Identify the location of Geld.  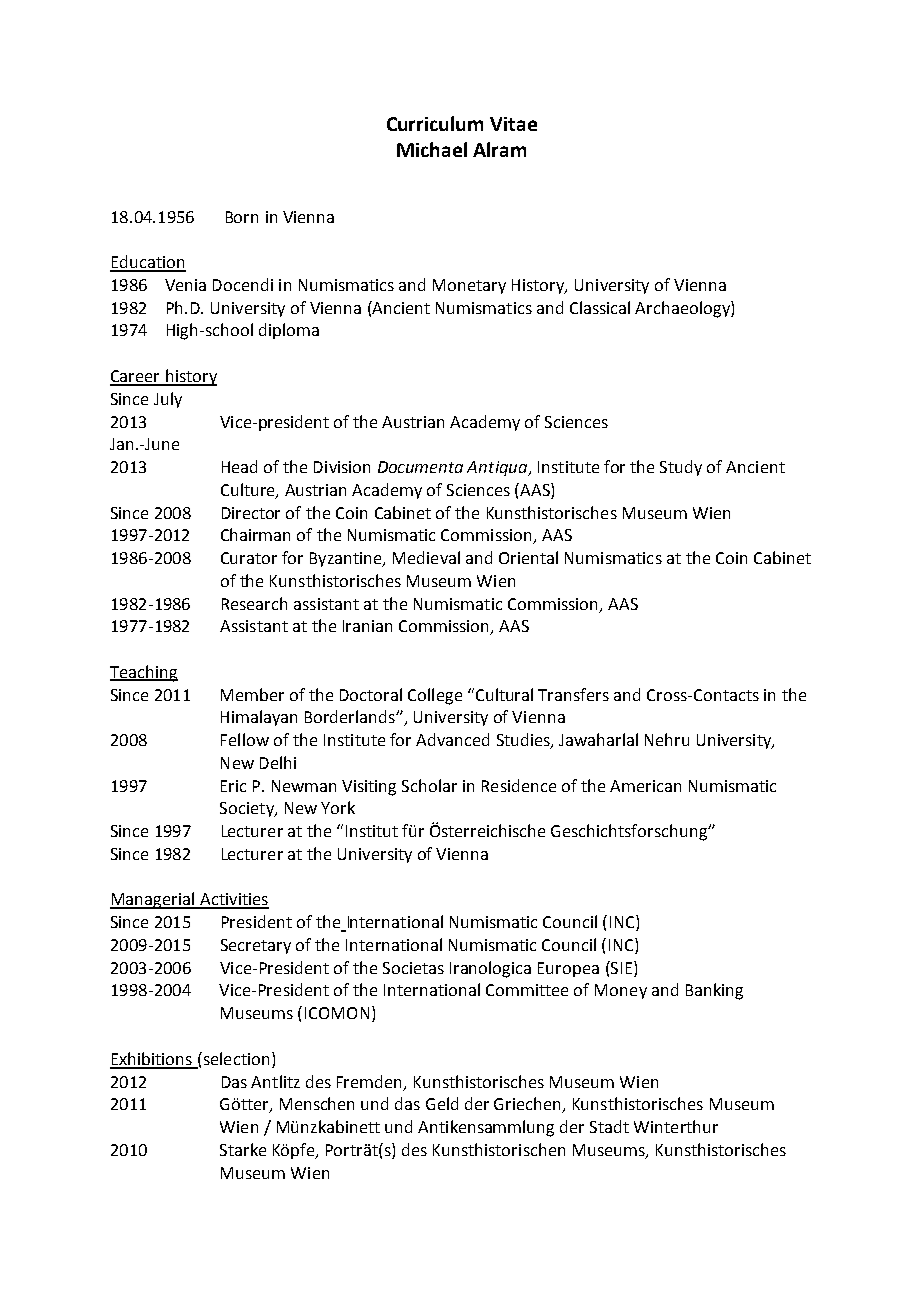
(442, 1103).
